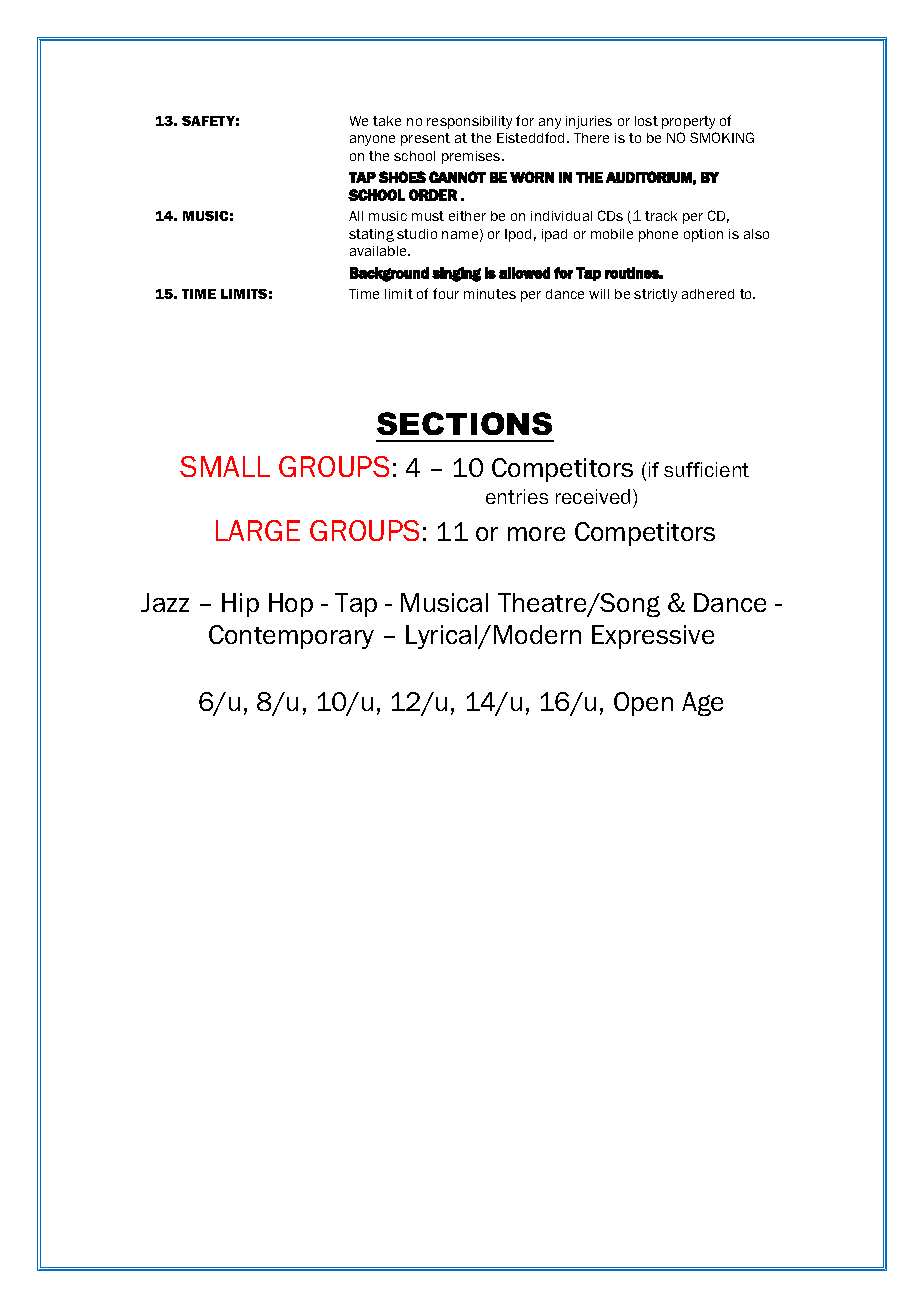 The width and height of the screenshot is (924, 1308). What do you see at coordinates (702, 704) in the screenshot?
I see `Age` at bounding box center [702, 704].
